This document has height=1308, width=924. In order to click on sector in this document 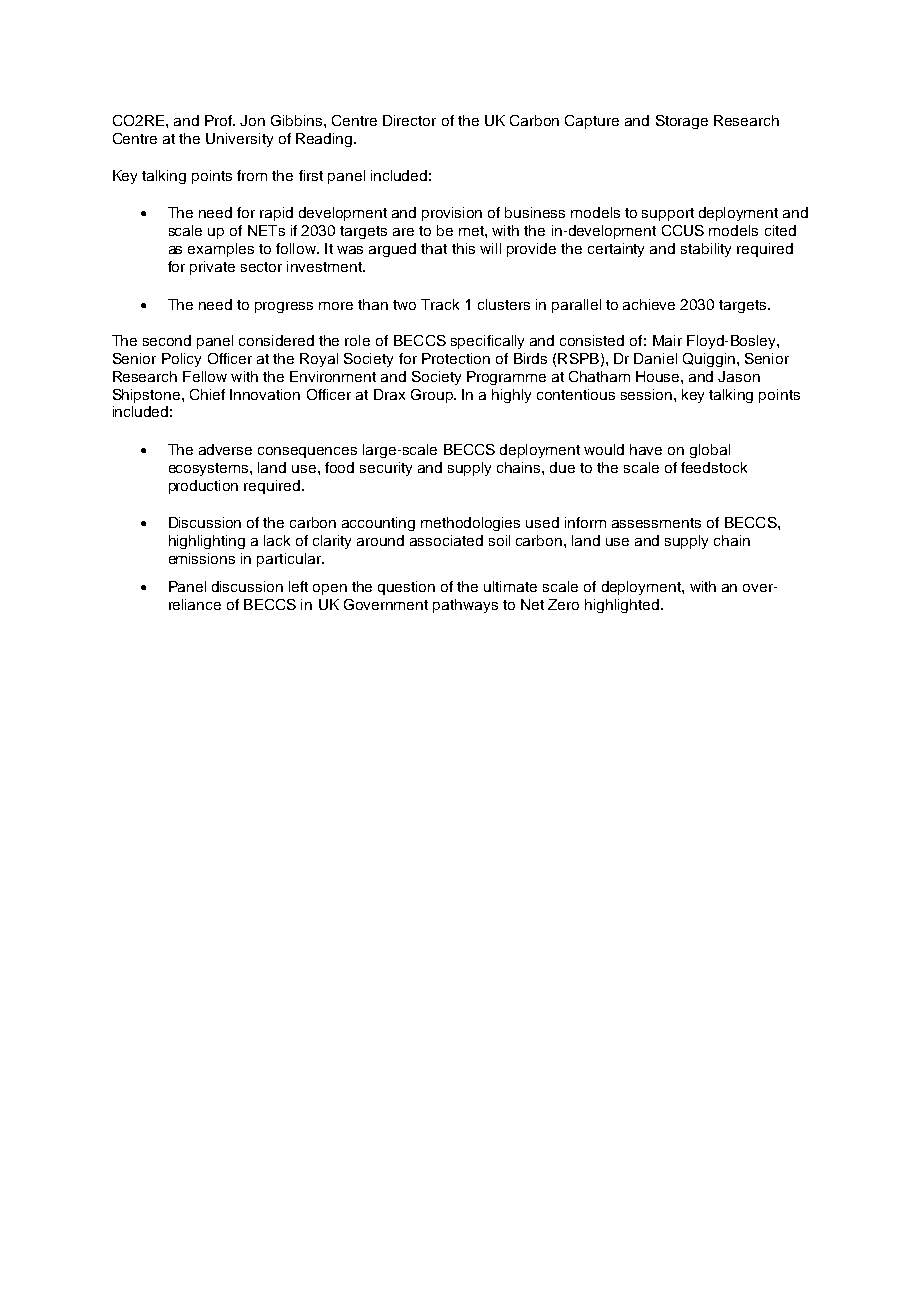, I will do `click(261, 267)`.
